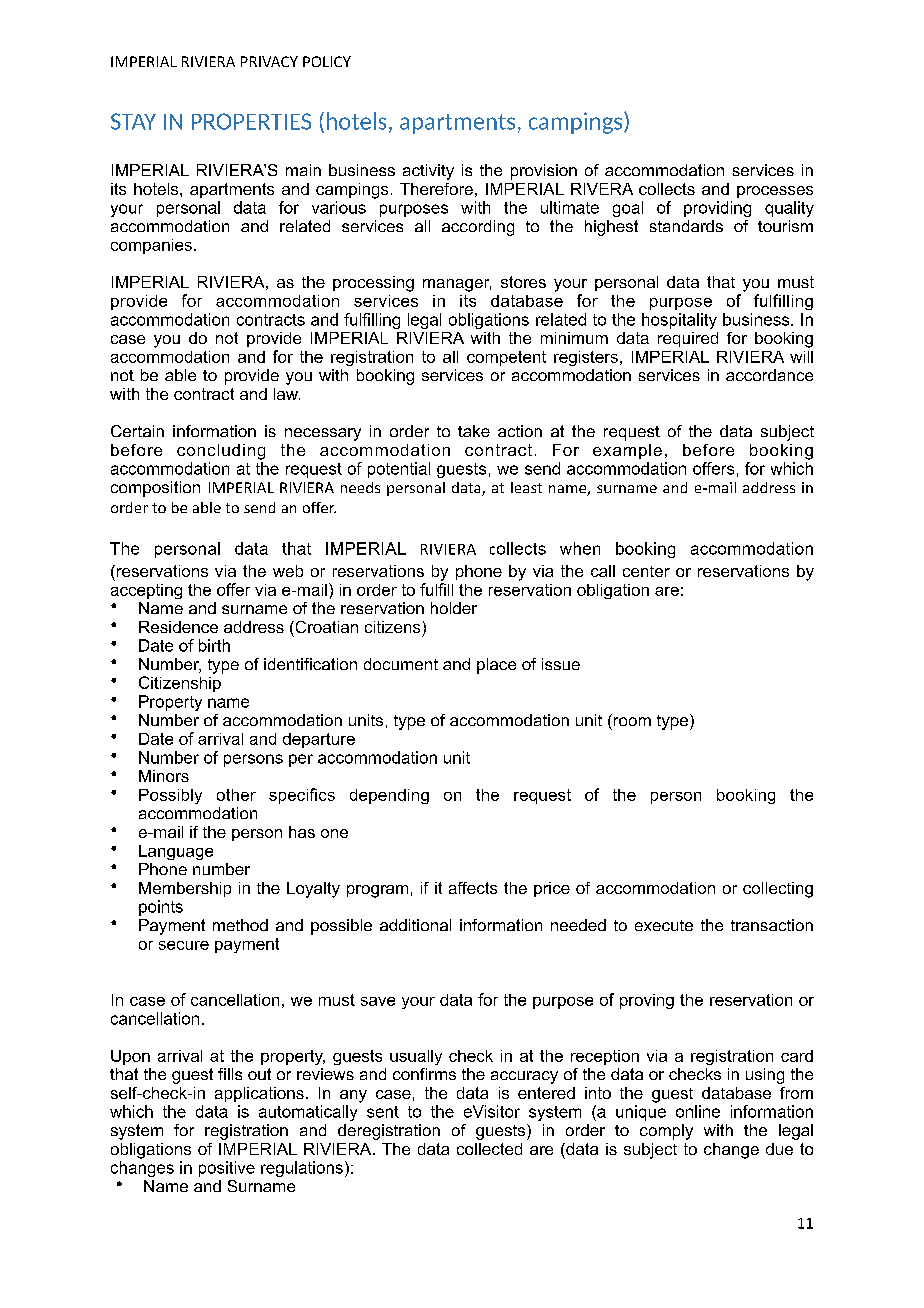 Image resolution: width=924 pixels, height=1308 pixels. I want to click on processes, so click(775, 192).
